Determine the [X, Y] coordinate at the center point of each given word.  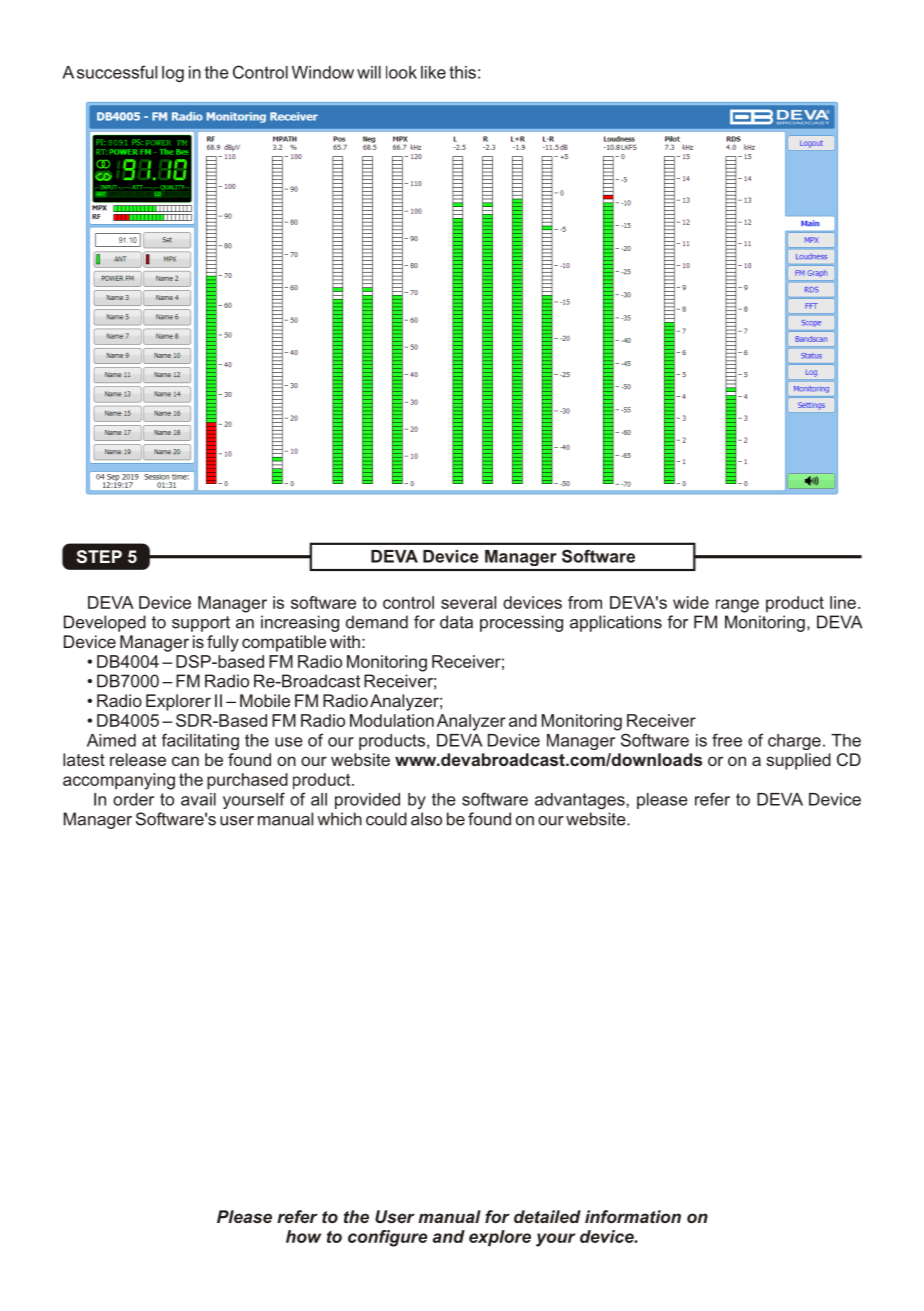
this [462, 72]
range [737, 606]
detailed [547, 1216]
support [201, 624]
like [433, 72]
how [303, 1236]
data [456, 622]
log [173, 74]
